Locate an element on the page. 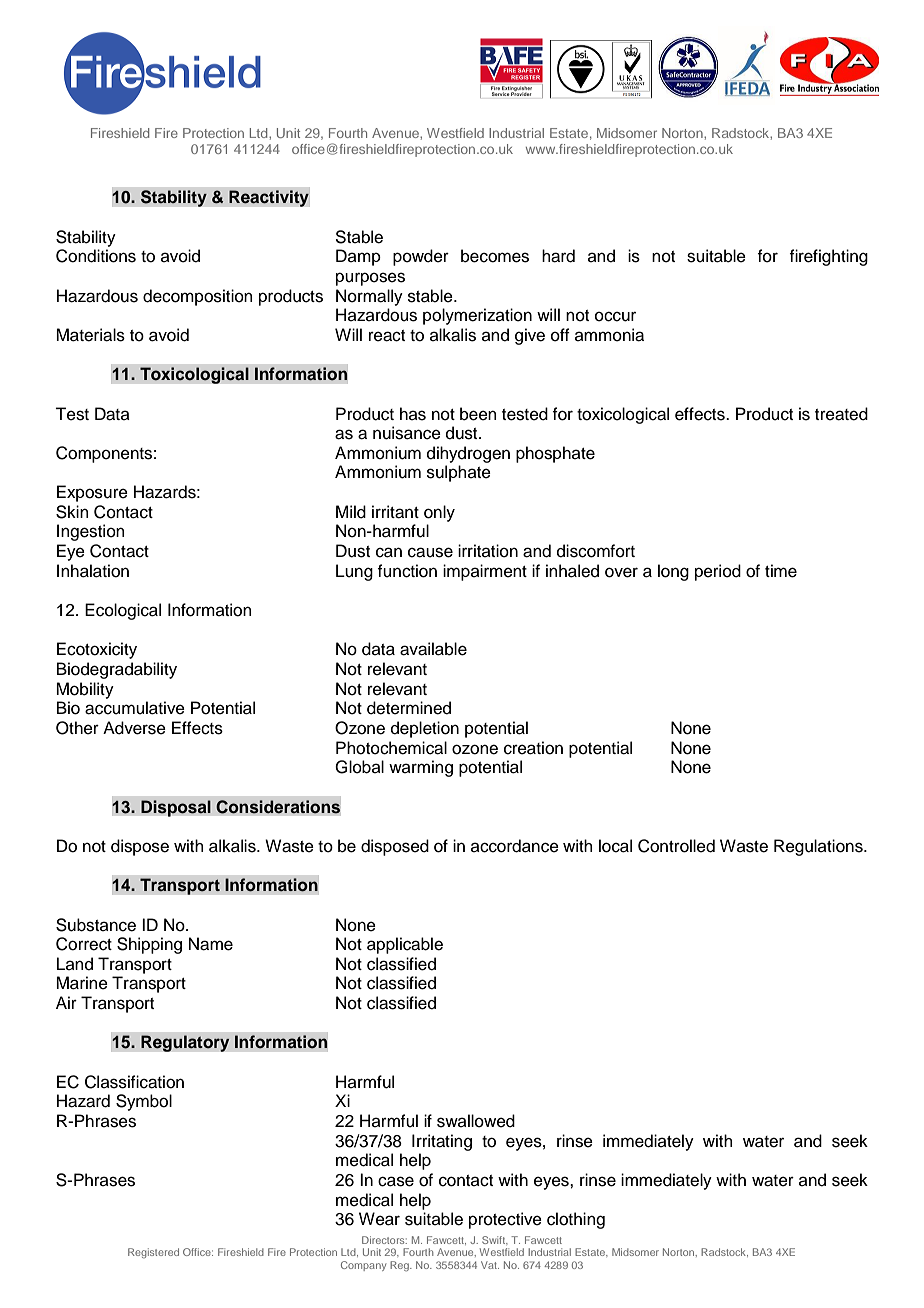 This page has height=1308, width=924. Adverse is located at coordinates (134, 728).
